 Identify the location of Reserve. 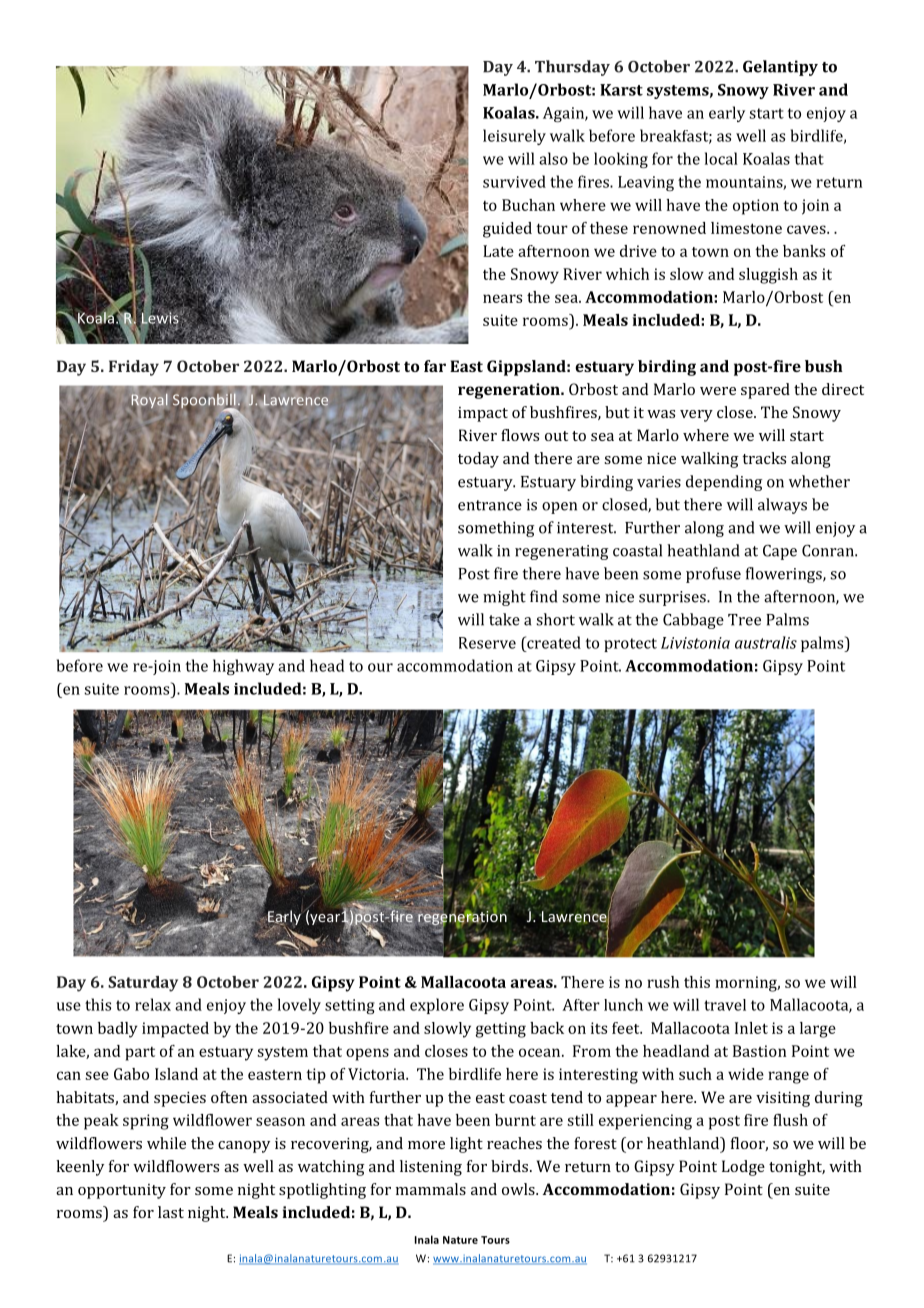
(487, 643).
